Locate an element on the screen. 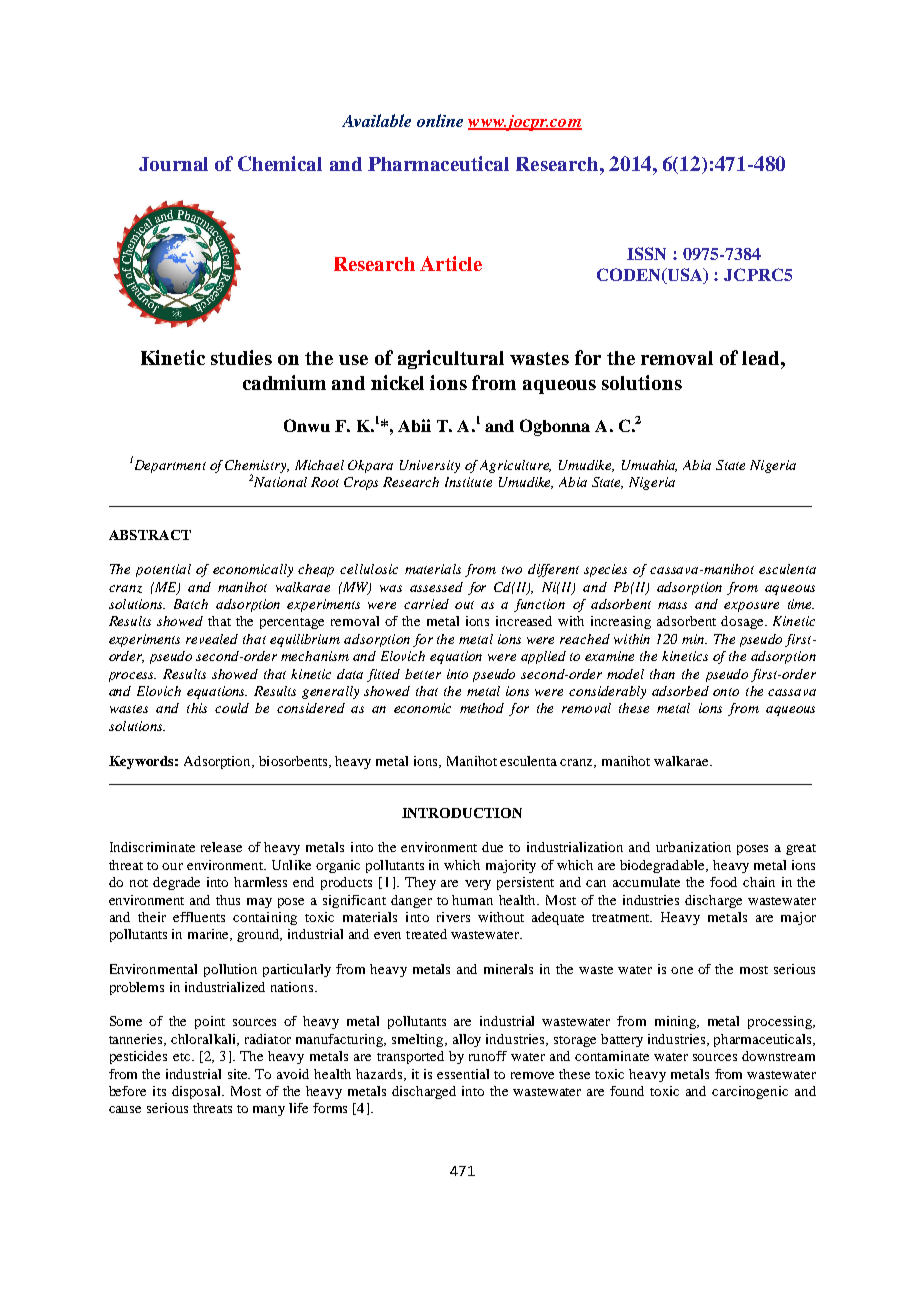  carried is located at coordinates (426, 604).
